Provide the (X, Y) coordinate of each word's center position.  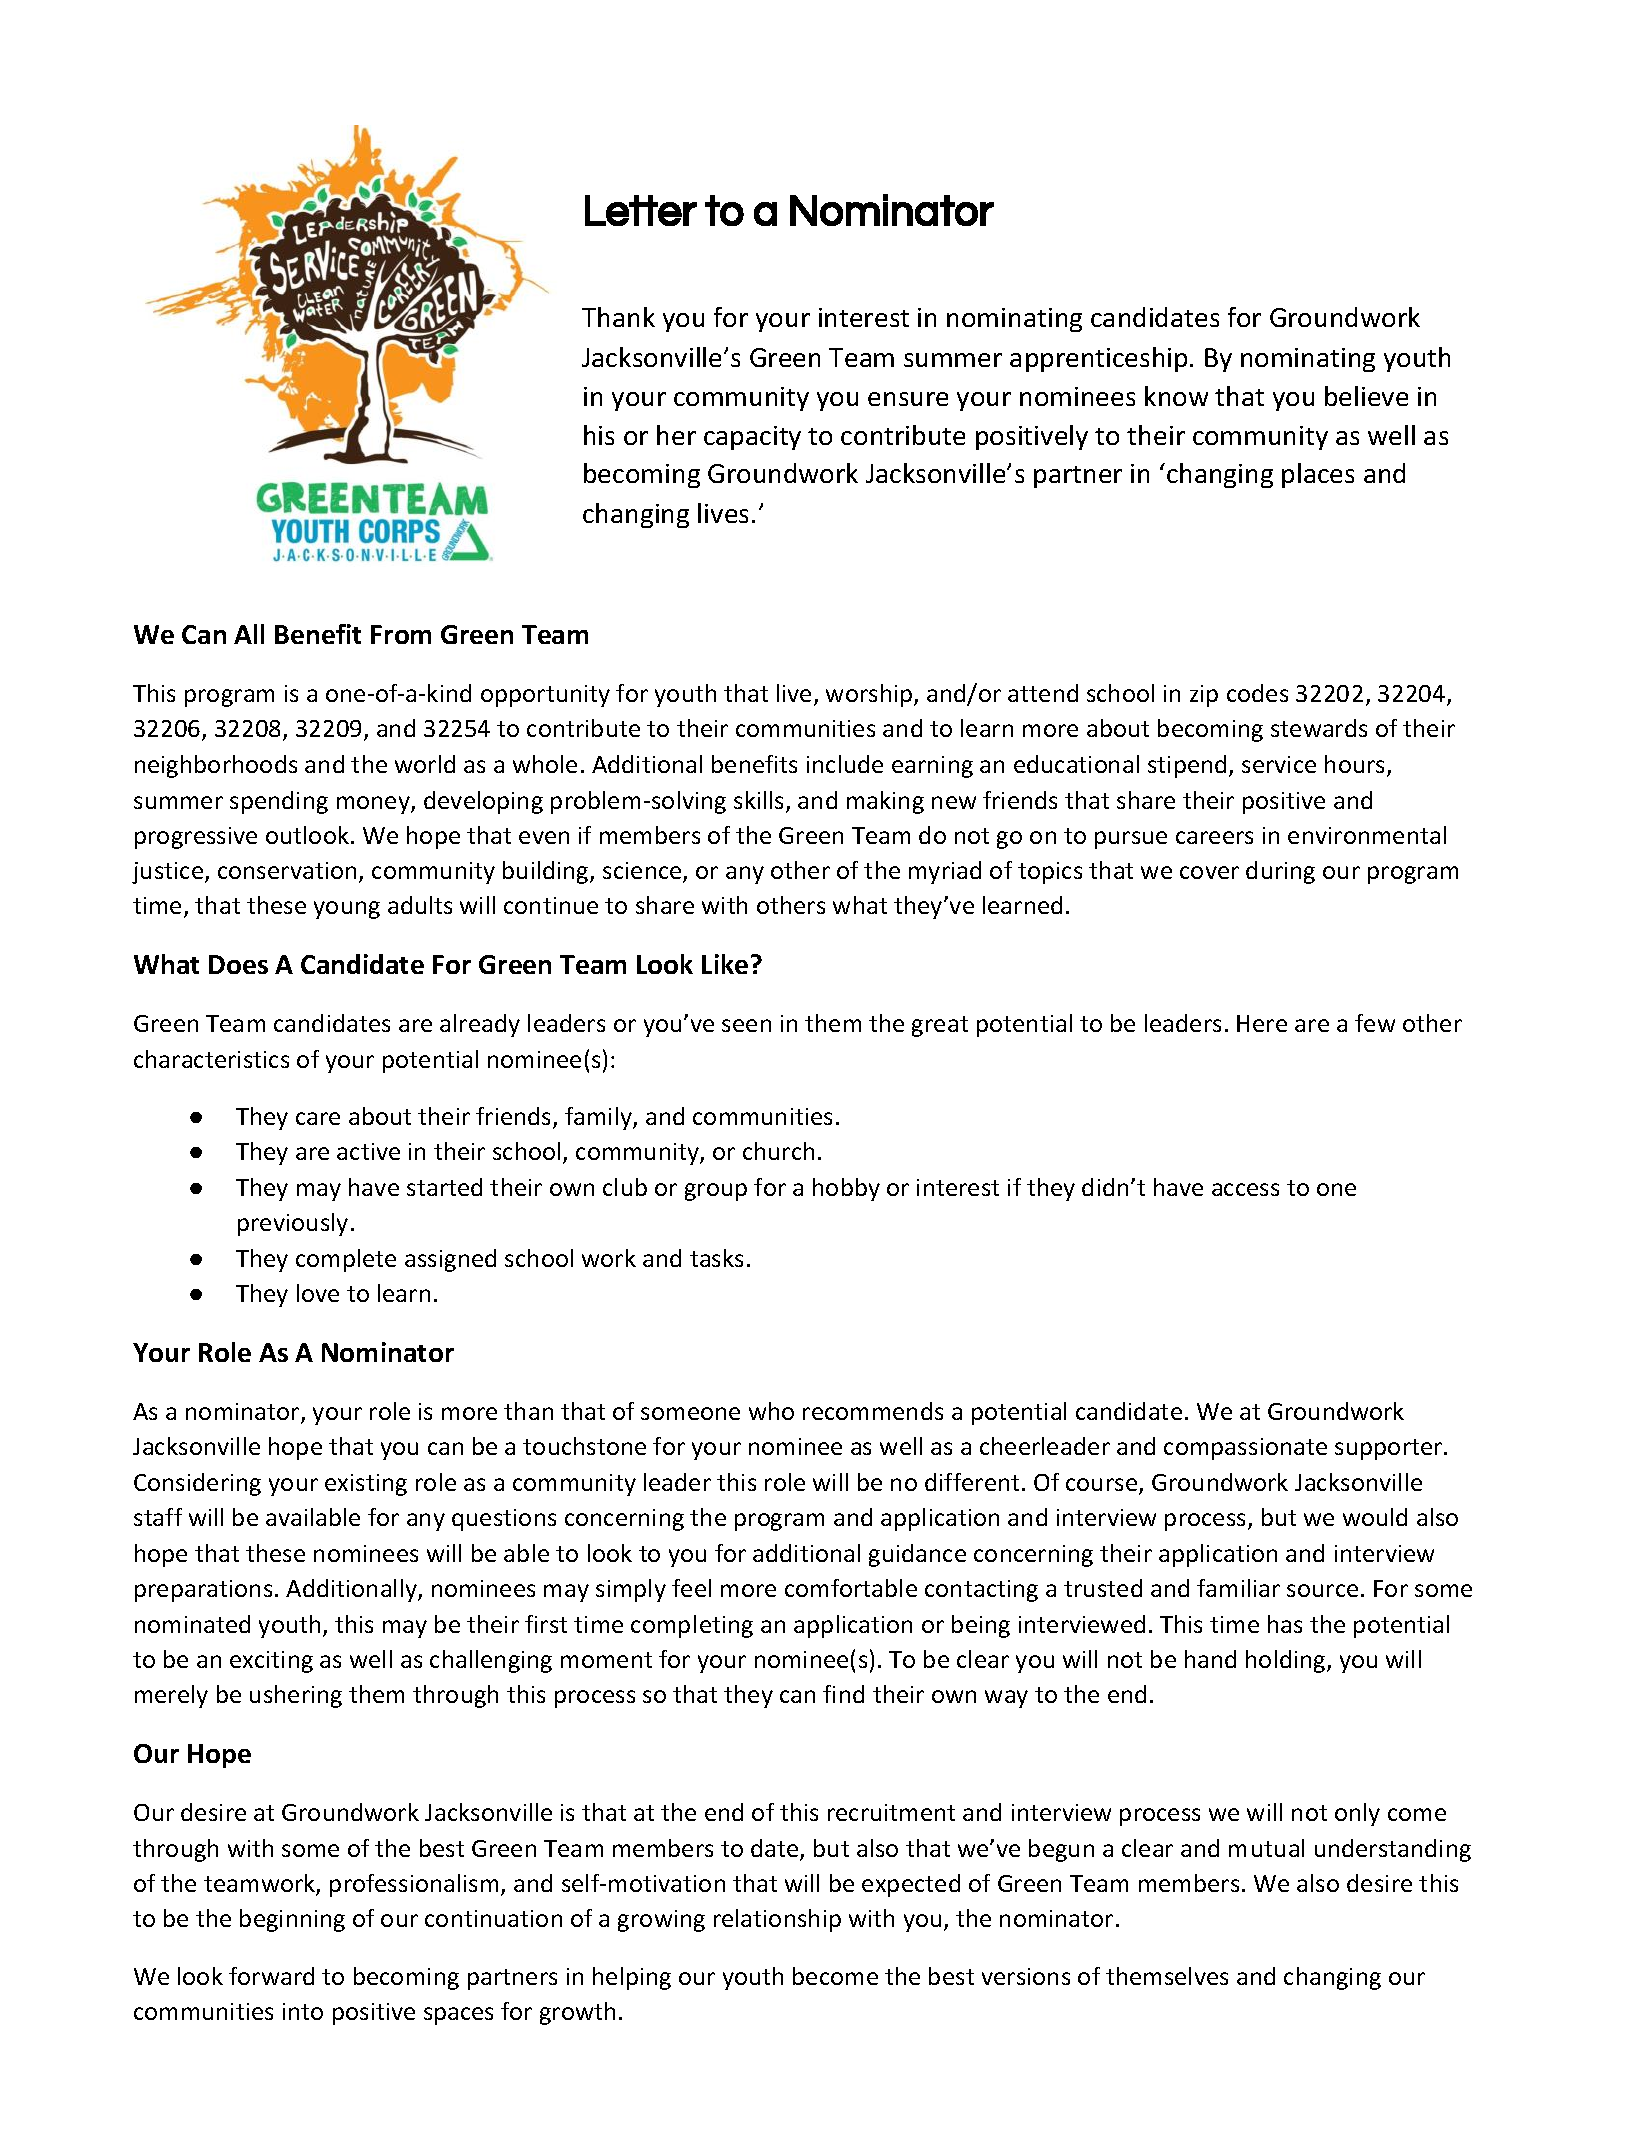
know (1176, 396)
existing (366, 1485)
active (368, 1151)
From (401, 634)
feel (691, 1588)
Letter (641, 210)
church (778, 1151)
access (1245, 1189)
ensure (908, 399)
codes (1257, 693)
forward (271, 1976)
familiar (1238, 1588)
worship (870, 695)
